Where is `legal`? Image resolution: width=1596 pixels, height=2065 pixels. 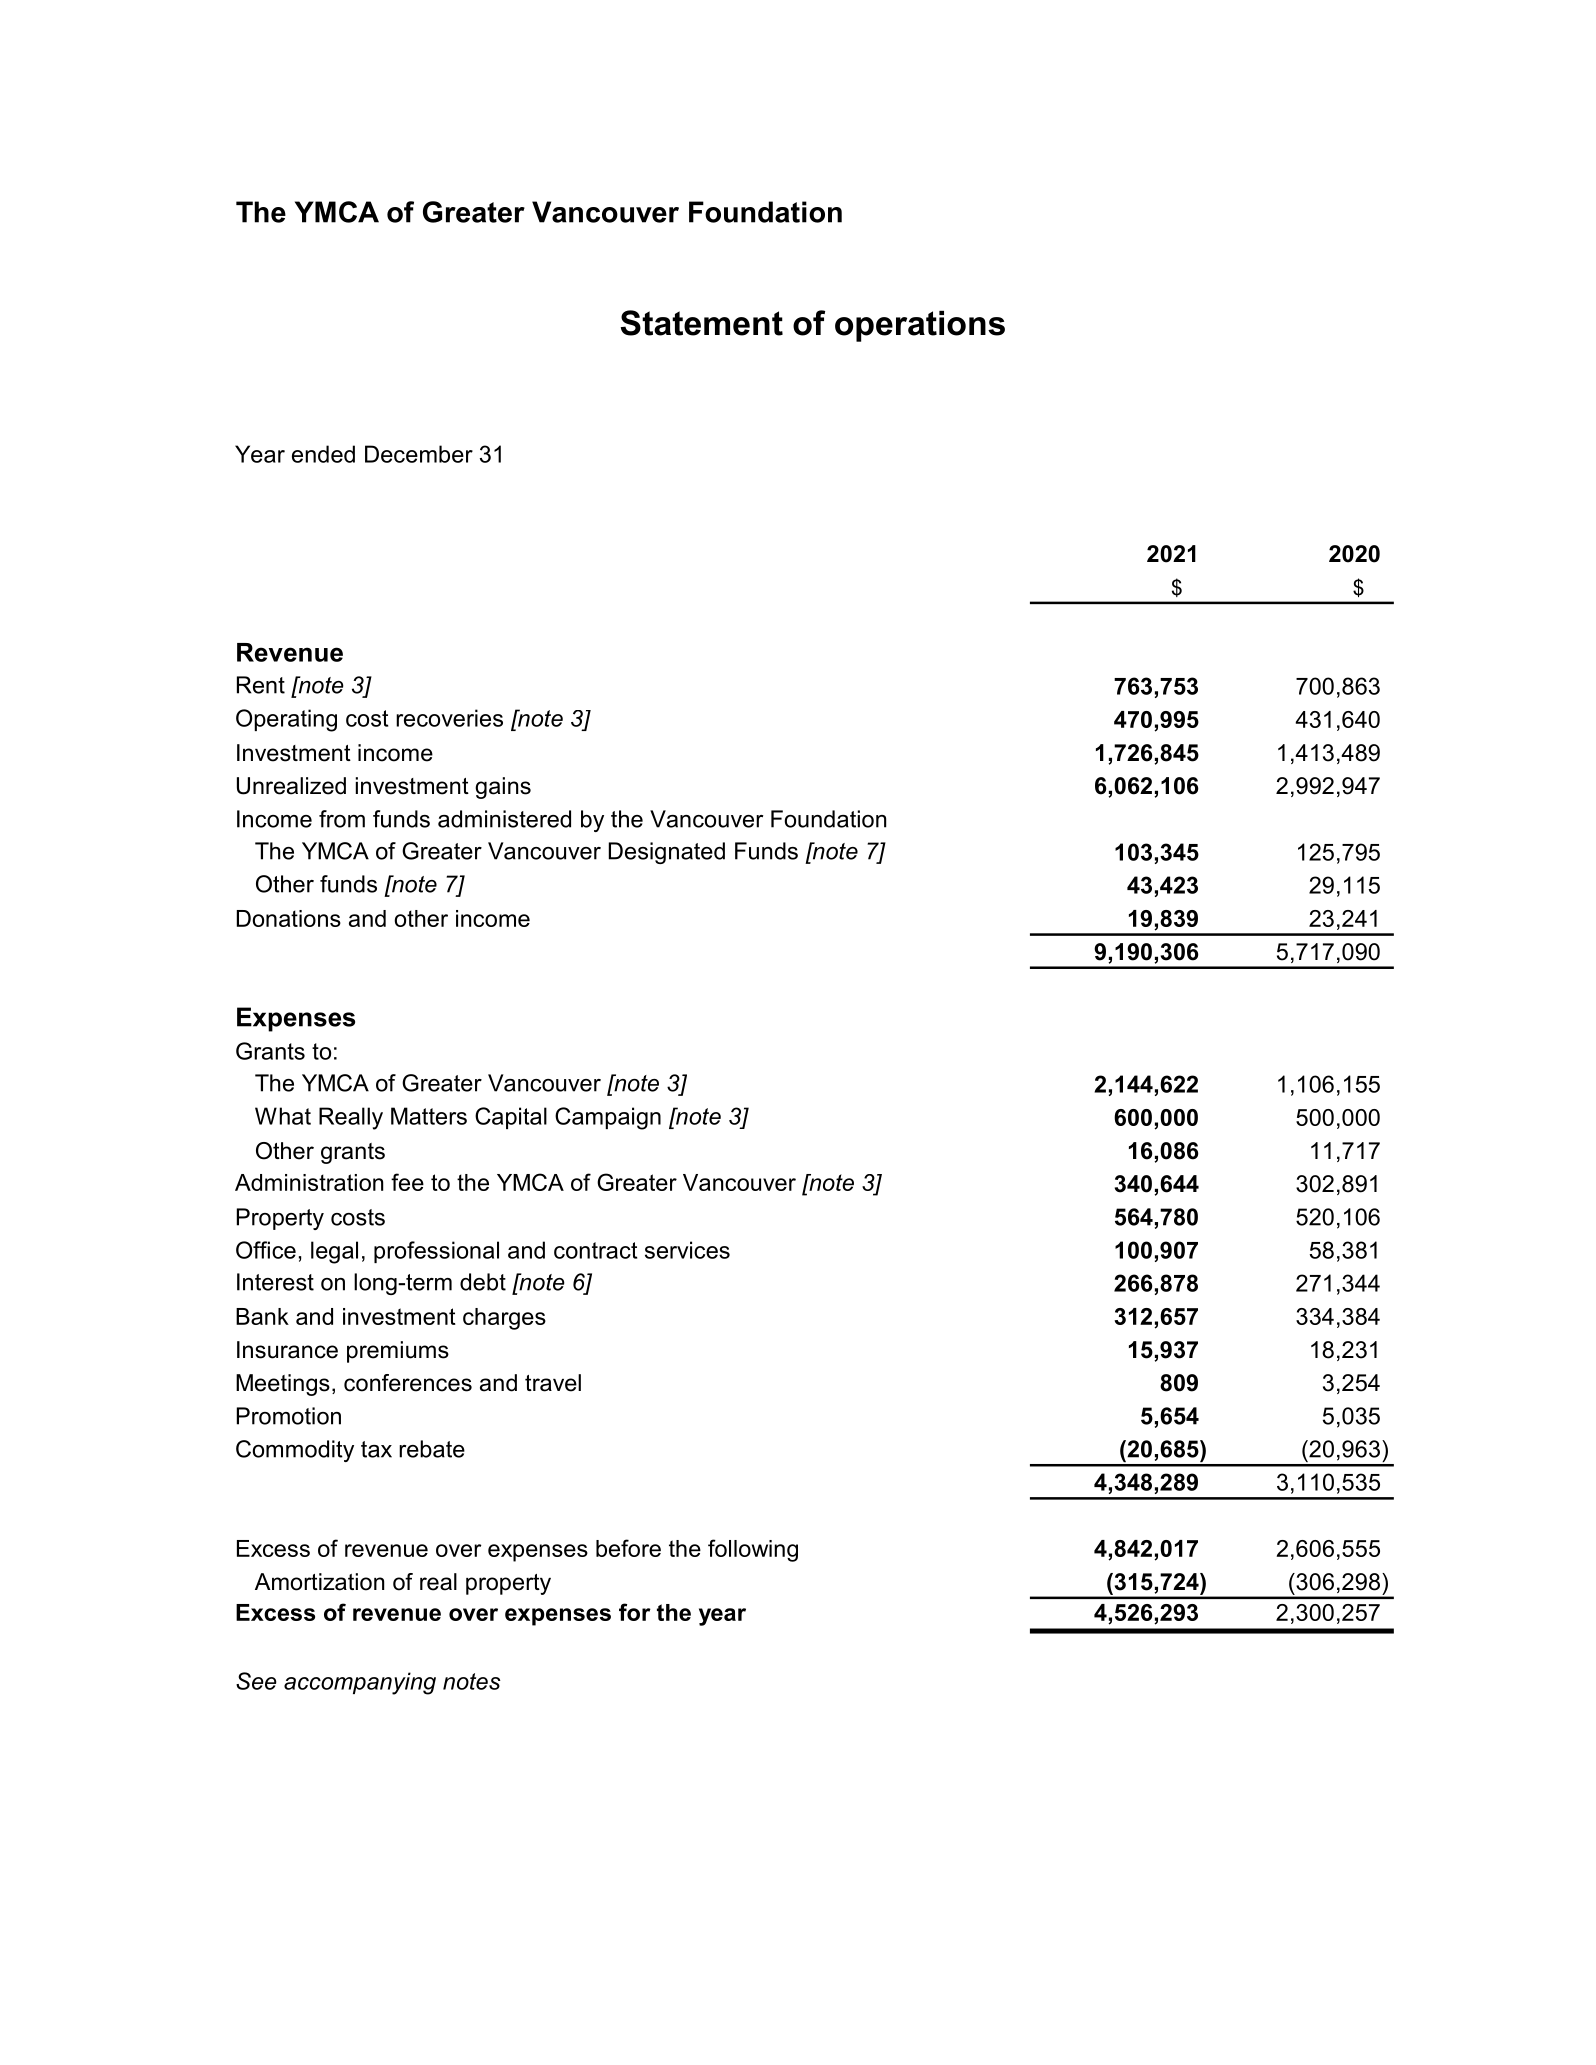 legal is located at coordinates (334, 1252).
